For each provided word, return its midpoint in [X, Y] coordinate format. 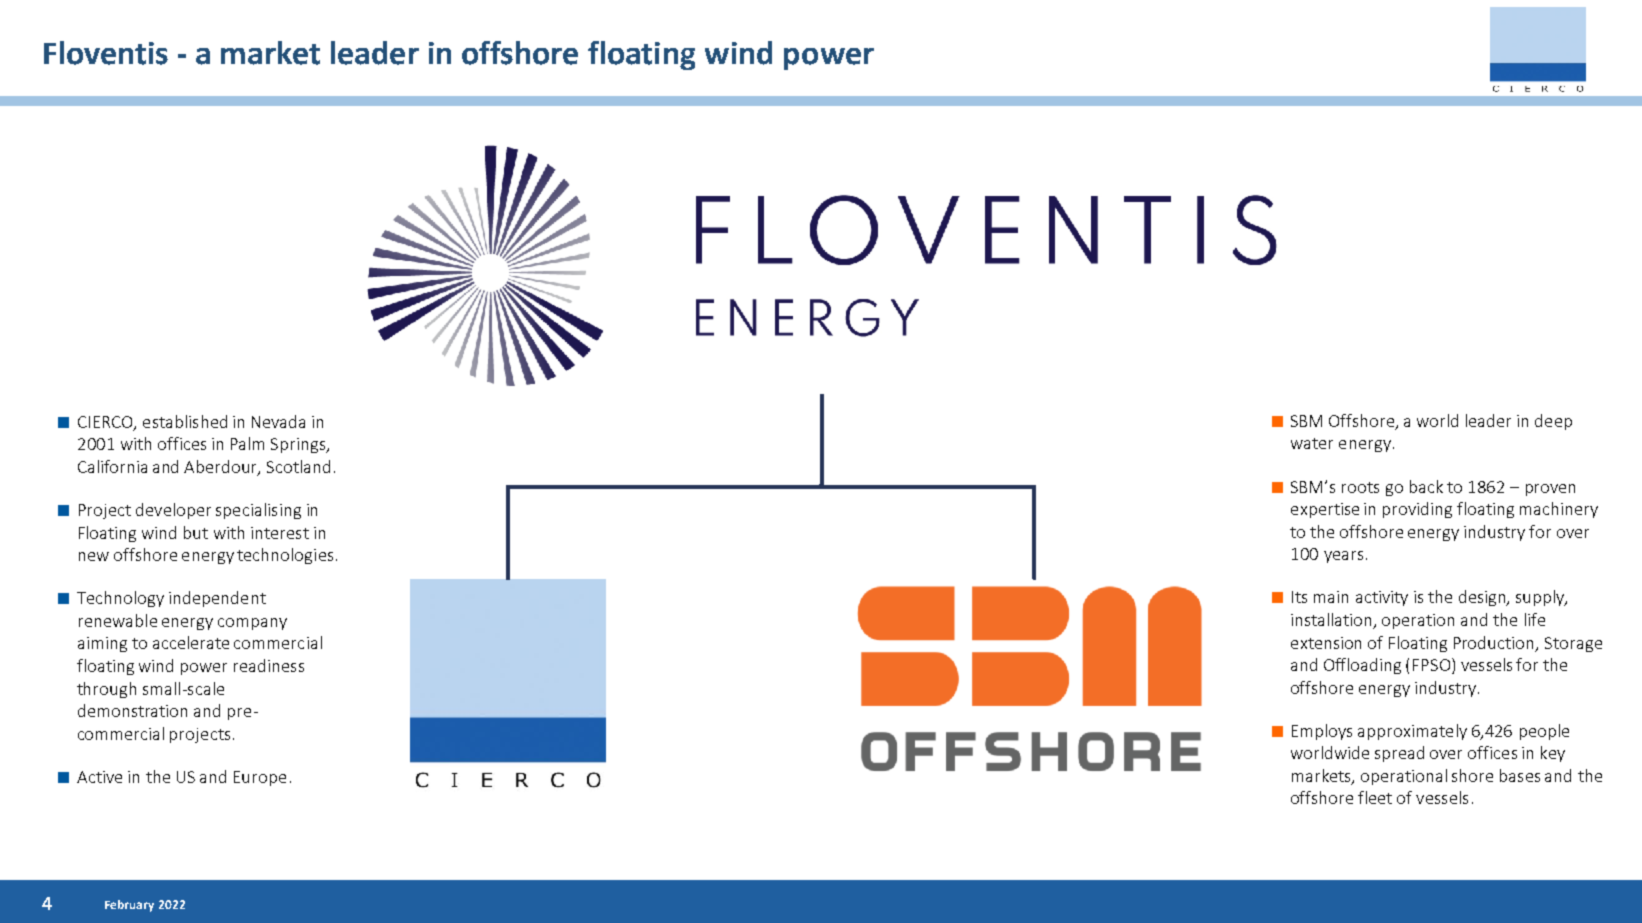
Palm [247, 443]
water [1312, 443]
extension [1326, 643]
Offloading [1362, 666]
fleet [1375, 797]
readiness [269, 665]
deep [1553, 422]
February [129, 906]
